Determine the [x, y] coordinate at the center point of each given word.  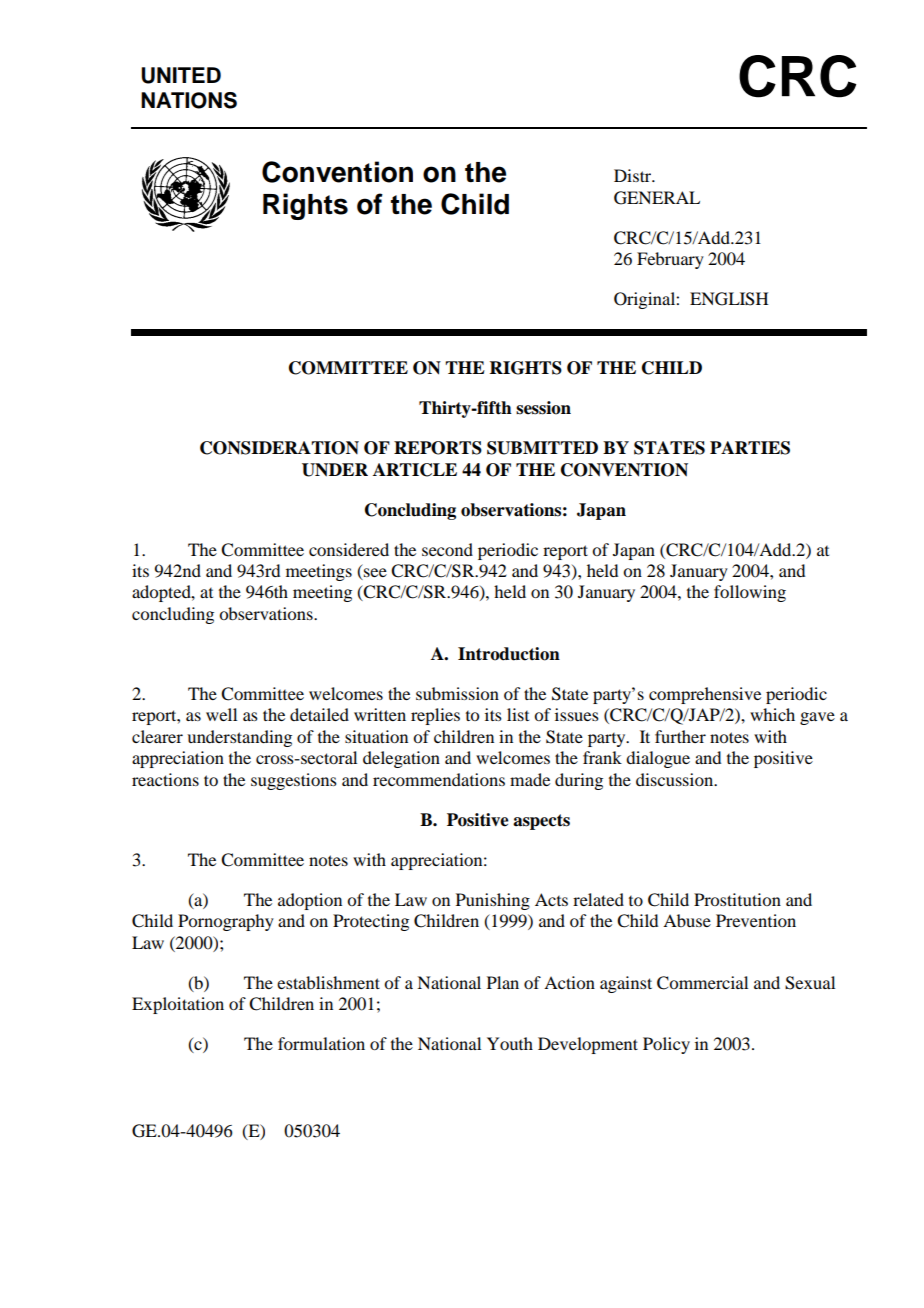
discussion [676, 779]
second [447, 549]
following [750, 593]
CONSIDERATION [279, 448]
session [543, 408]
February [670, 260]
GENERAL [657, 198]
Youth [510, 1043]
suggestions [294, 781]
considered [349, 549]
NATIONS [189, 100]
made [530, 779]
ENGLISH [729, 299]
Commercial [702, 983]
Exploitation [178, 1005]
